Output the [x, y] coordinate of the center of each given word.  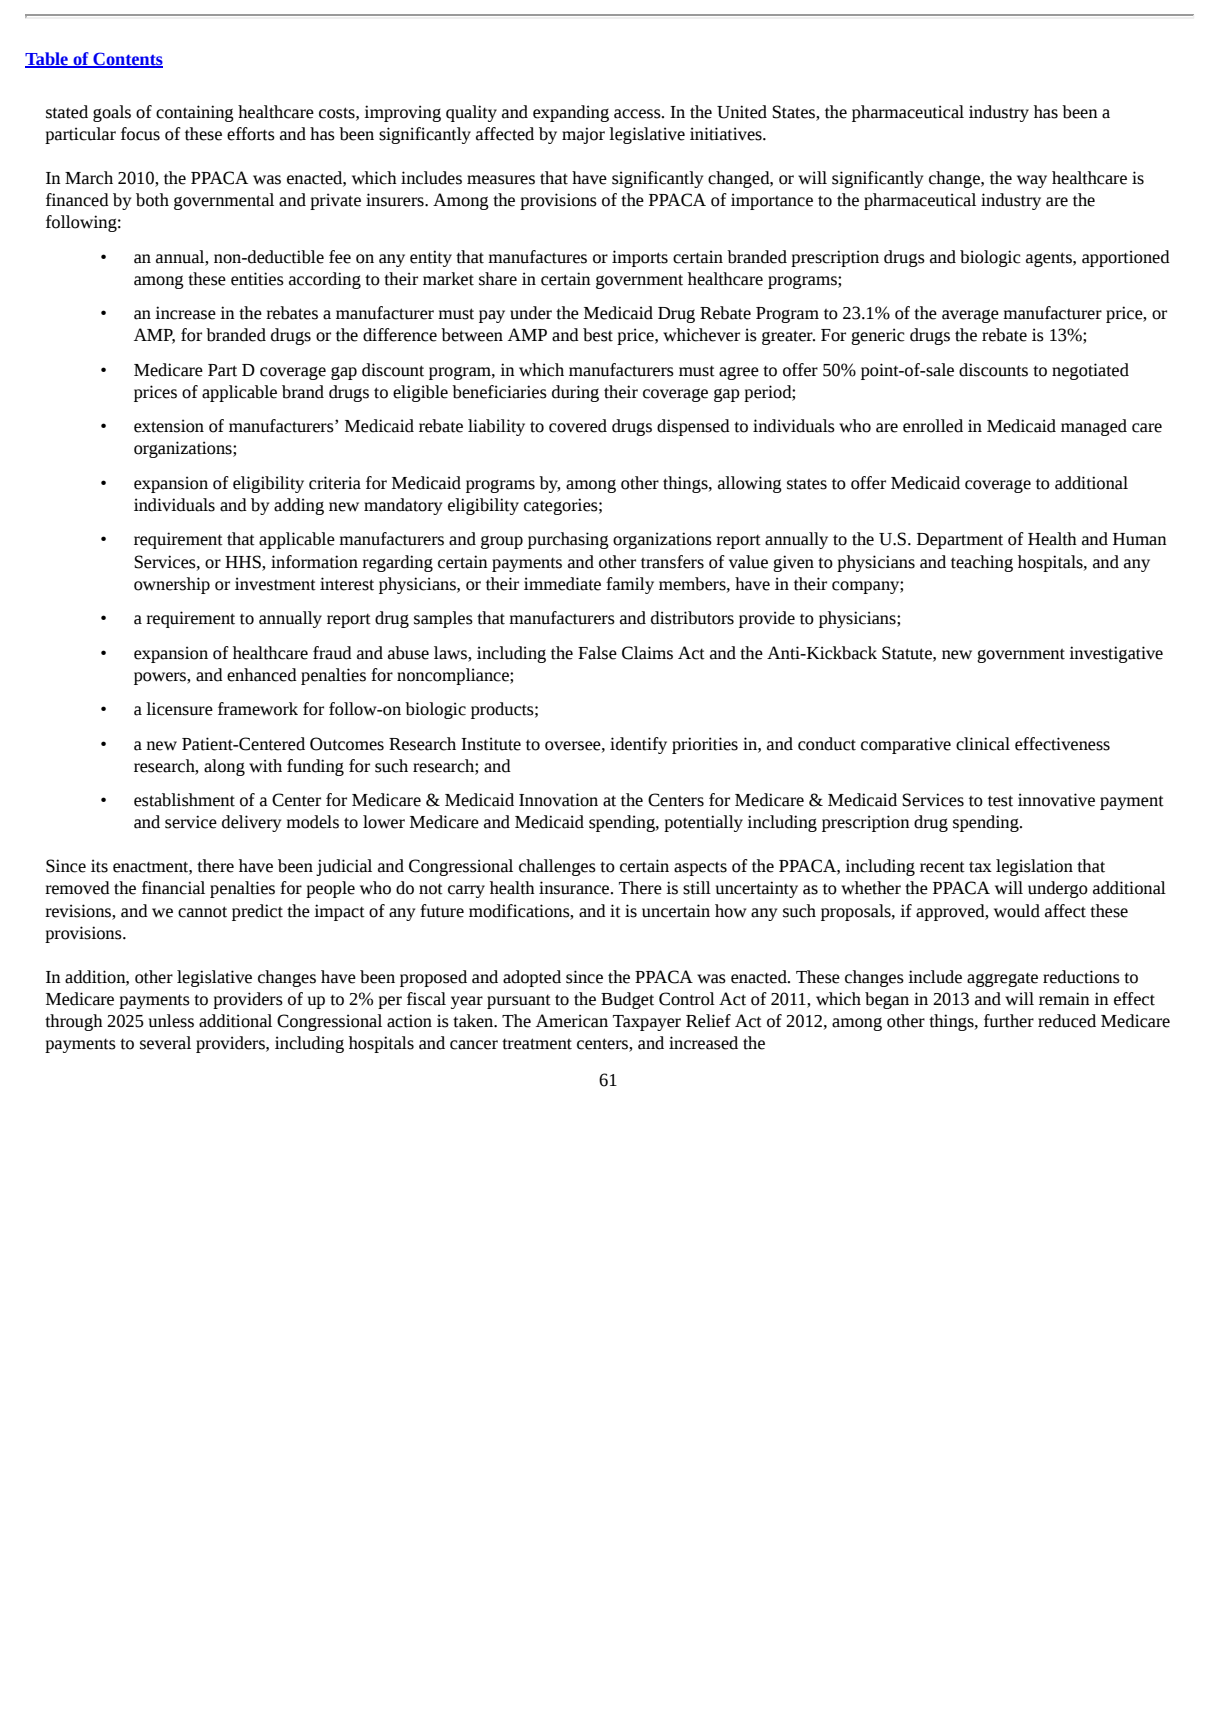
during [575, 393]
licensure [179, 709]
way [1032, 181]
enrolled [933, 426]
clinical [983, 744]
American [572, 1021]
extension [169, 426]
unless [171, 1021]
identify [638, 745]
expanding [571, 113]
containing [195, 113]
